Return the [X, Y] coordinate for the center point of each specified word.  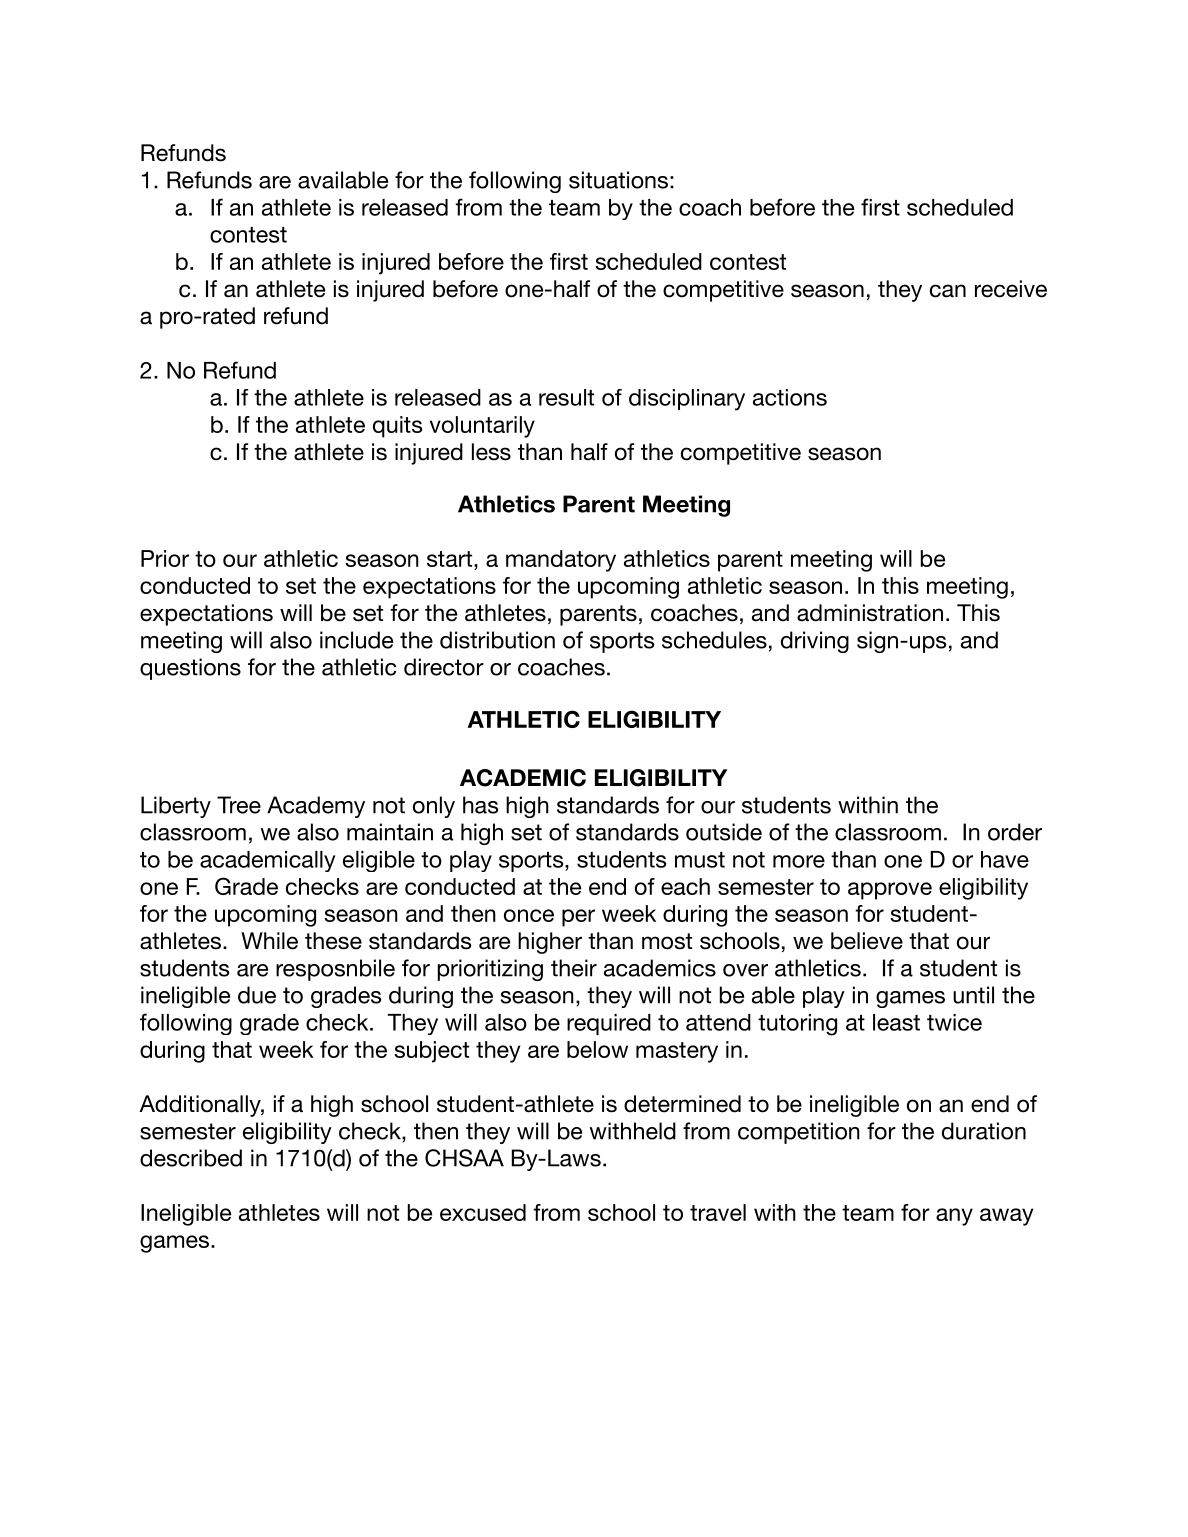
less [491, 452]
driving [815, 642]
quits [397, 427]
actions [790, 397]
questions [190, 669]
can [948, 291]
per [578, 918]
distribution [497, 640]
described [191, 1158]
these [333, 941]
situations [618, 180]
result [566, 397]
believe [867, 941]
